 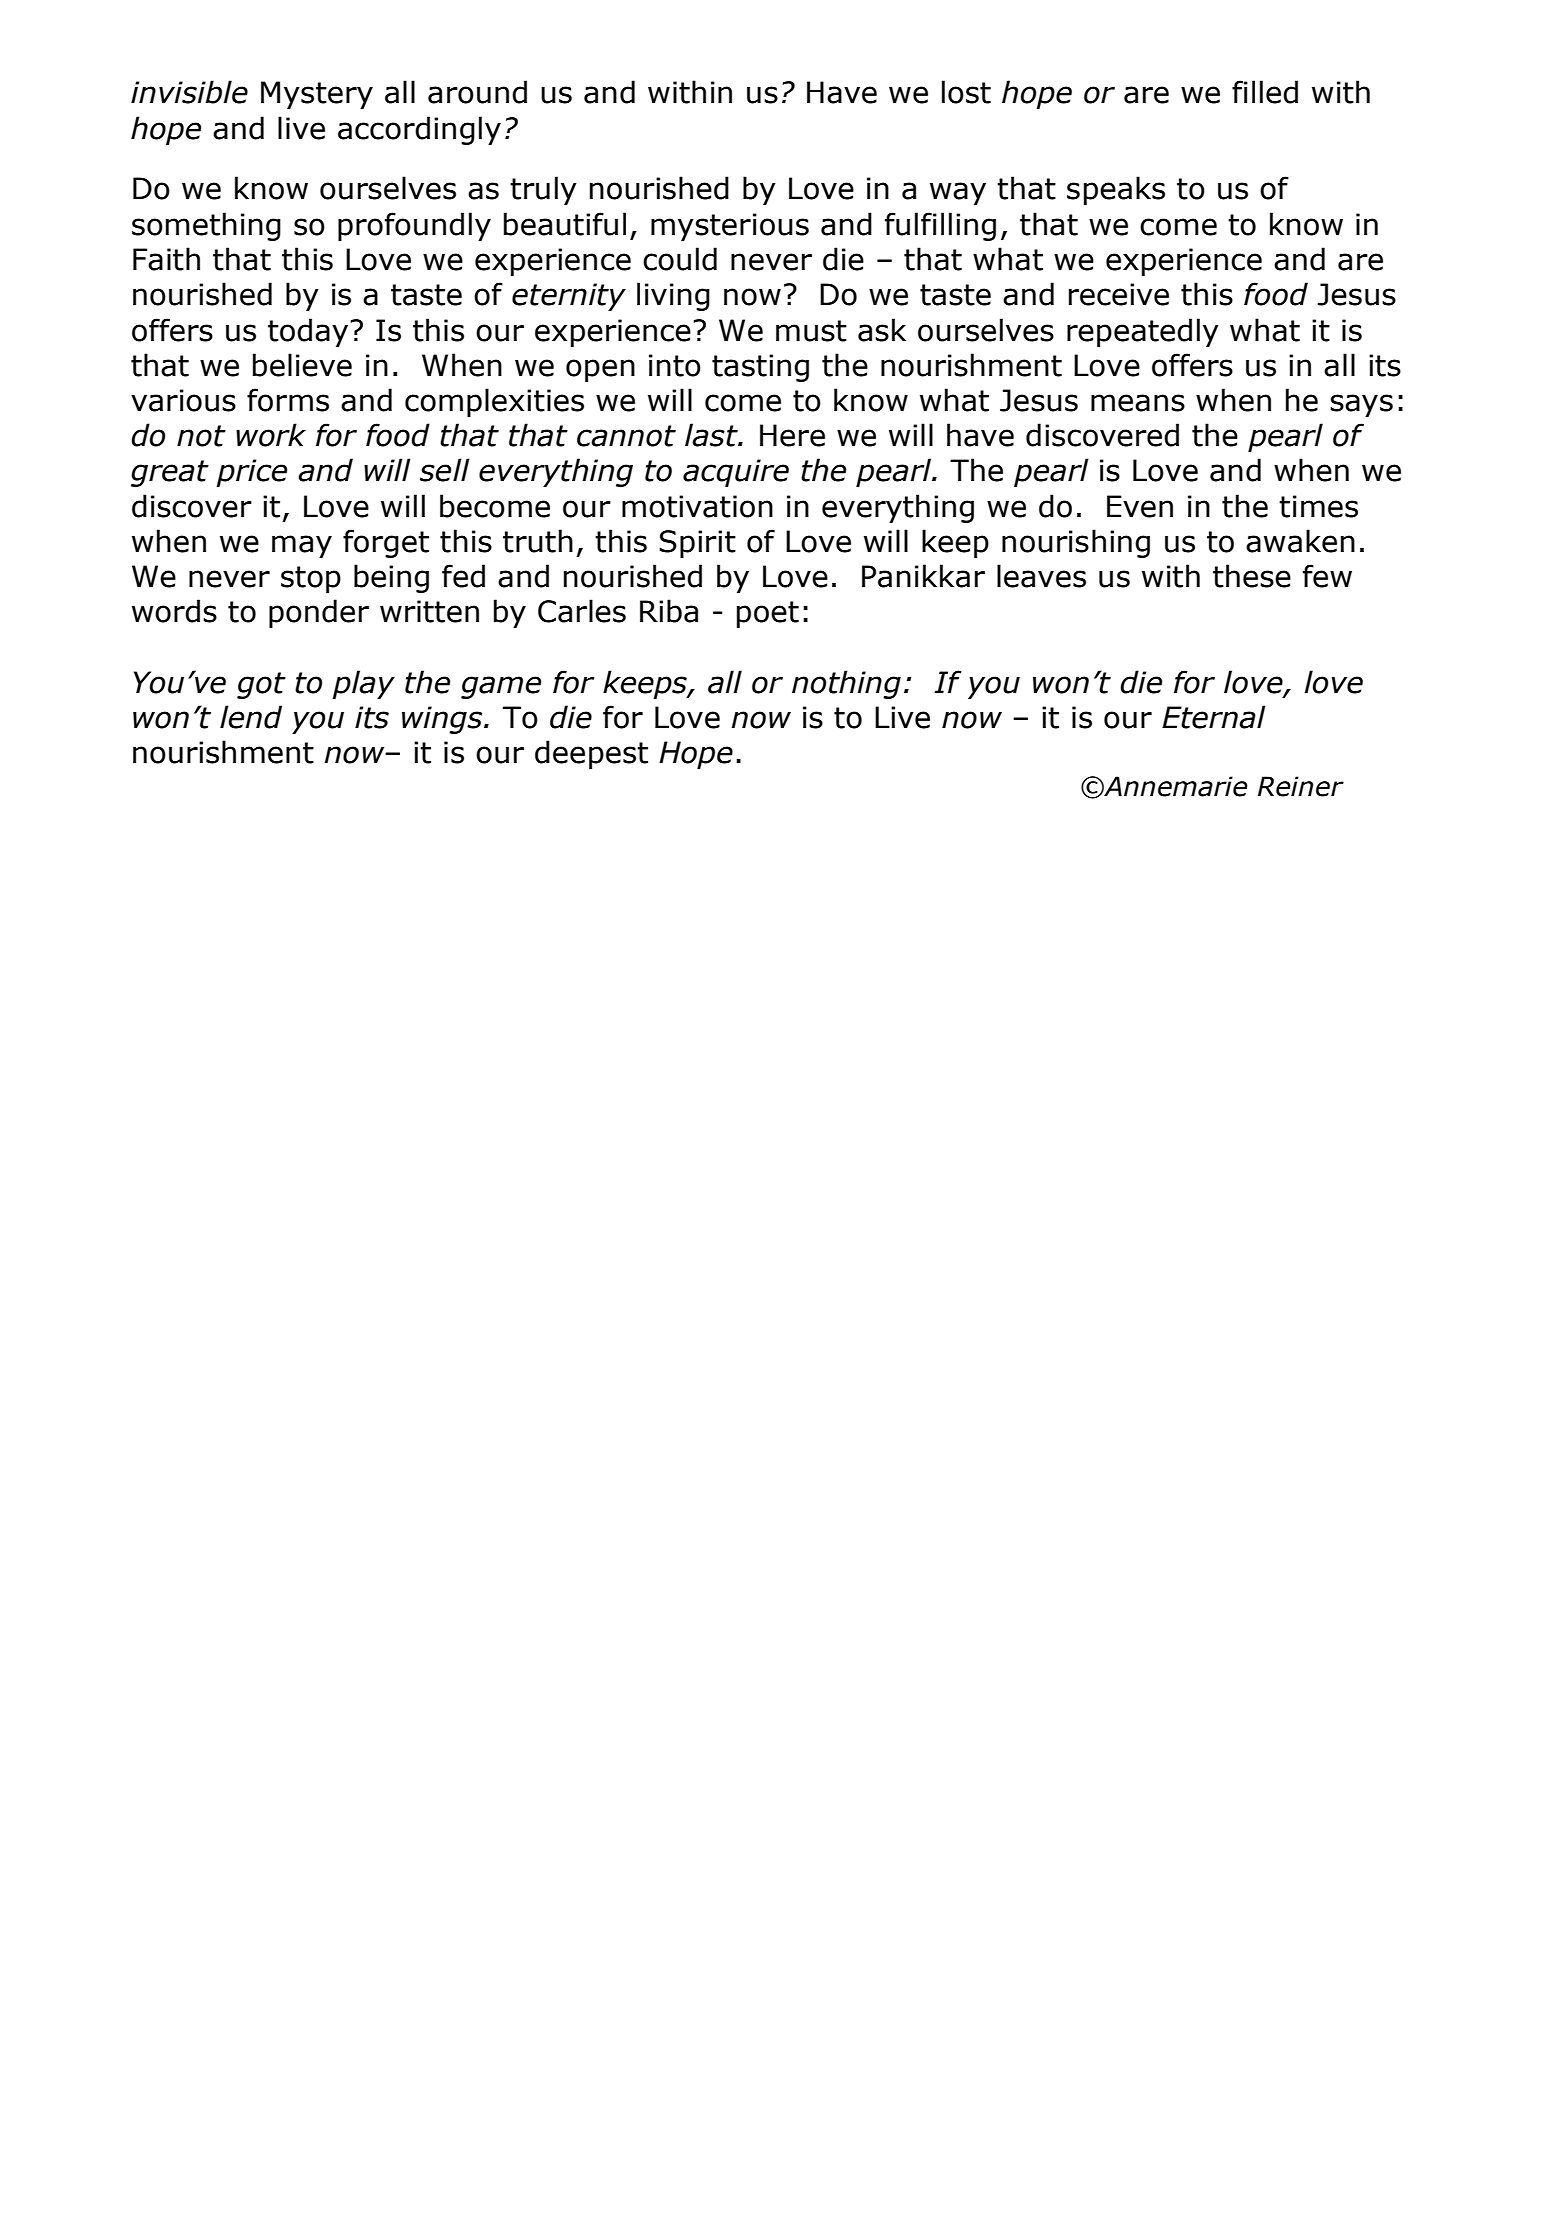 I want to click on receive, so click(x=1119, y=294).
